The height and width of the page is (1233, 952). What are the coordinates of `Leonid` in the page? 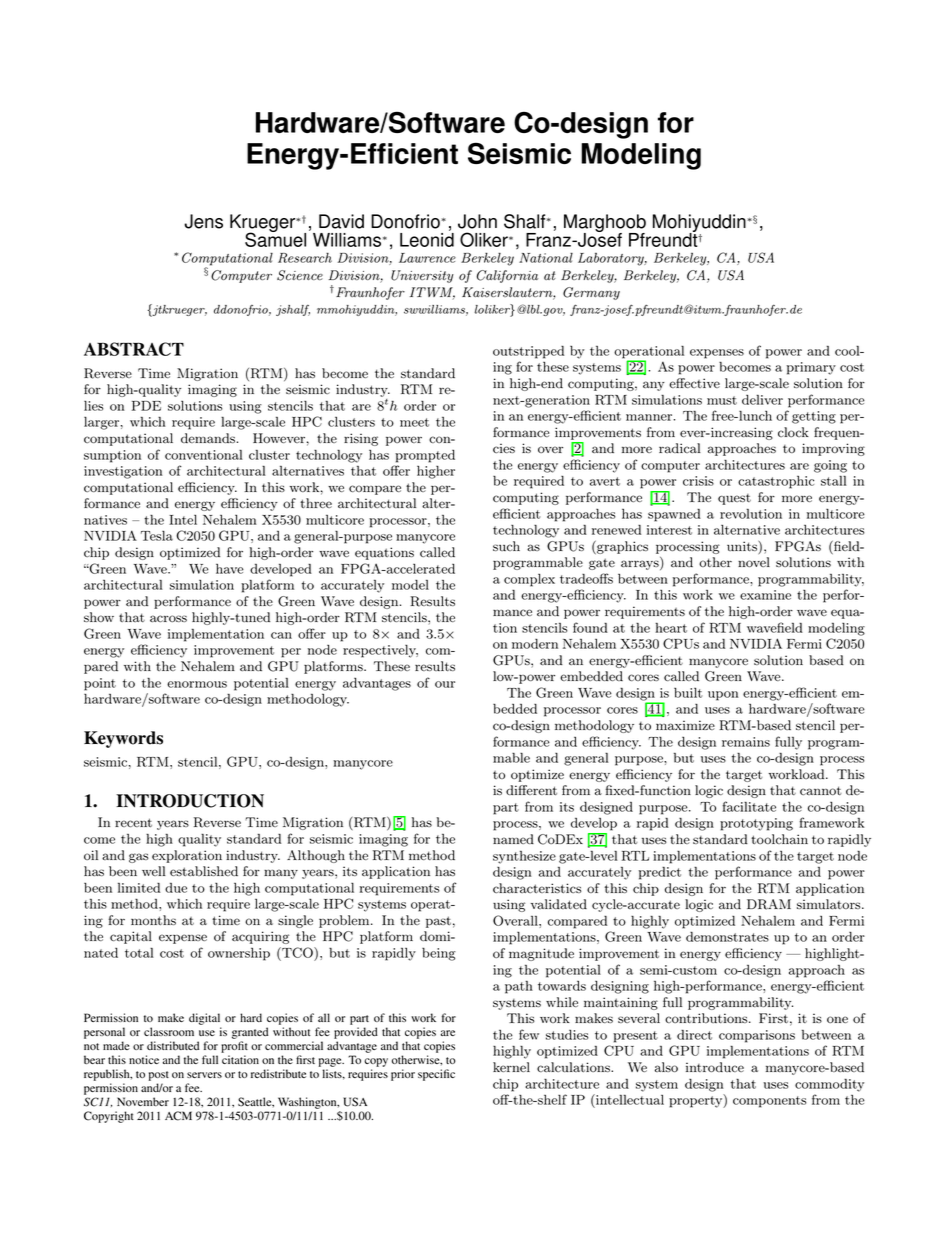 It's located at (427, 240).
